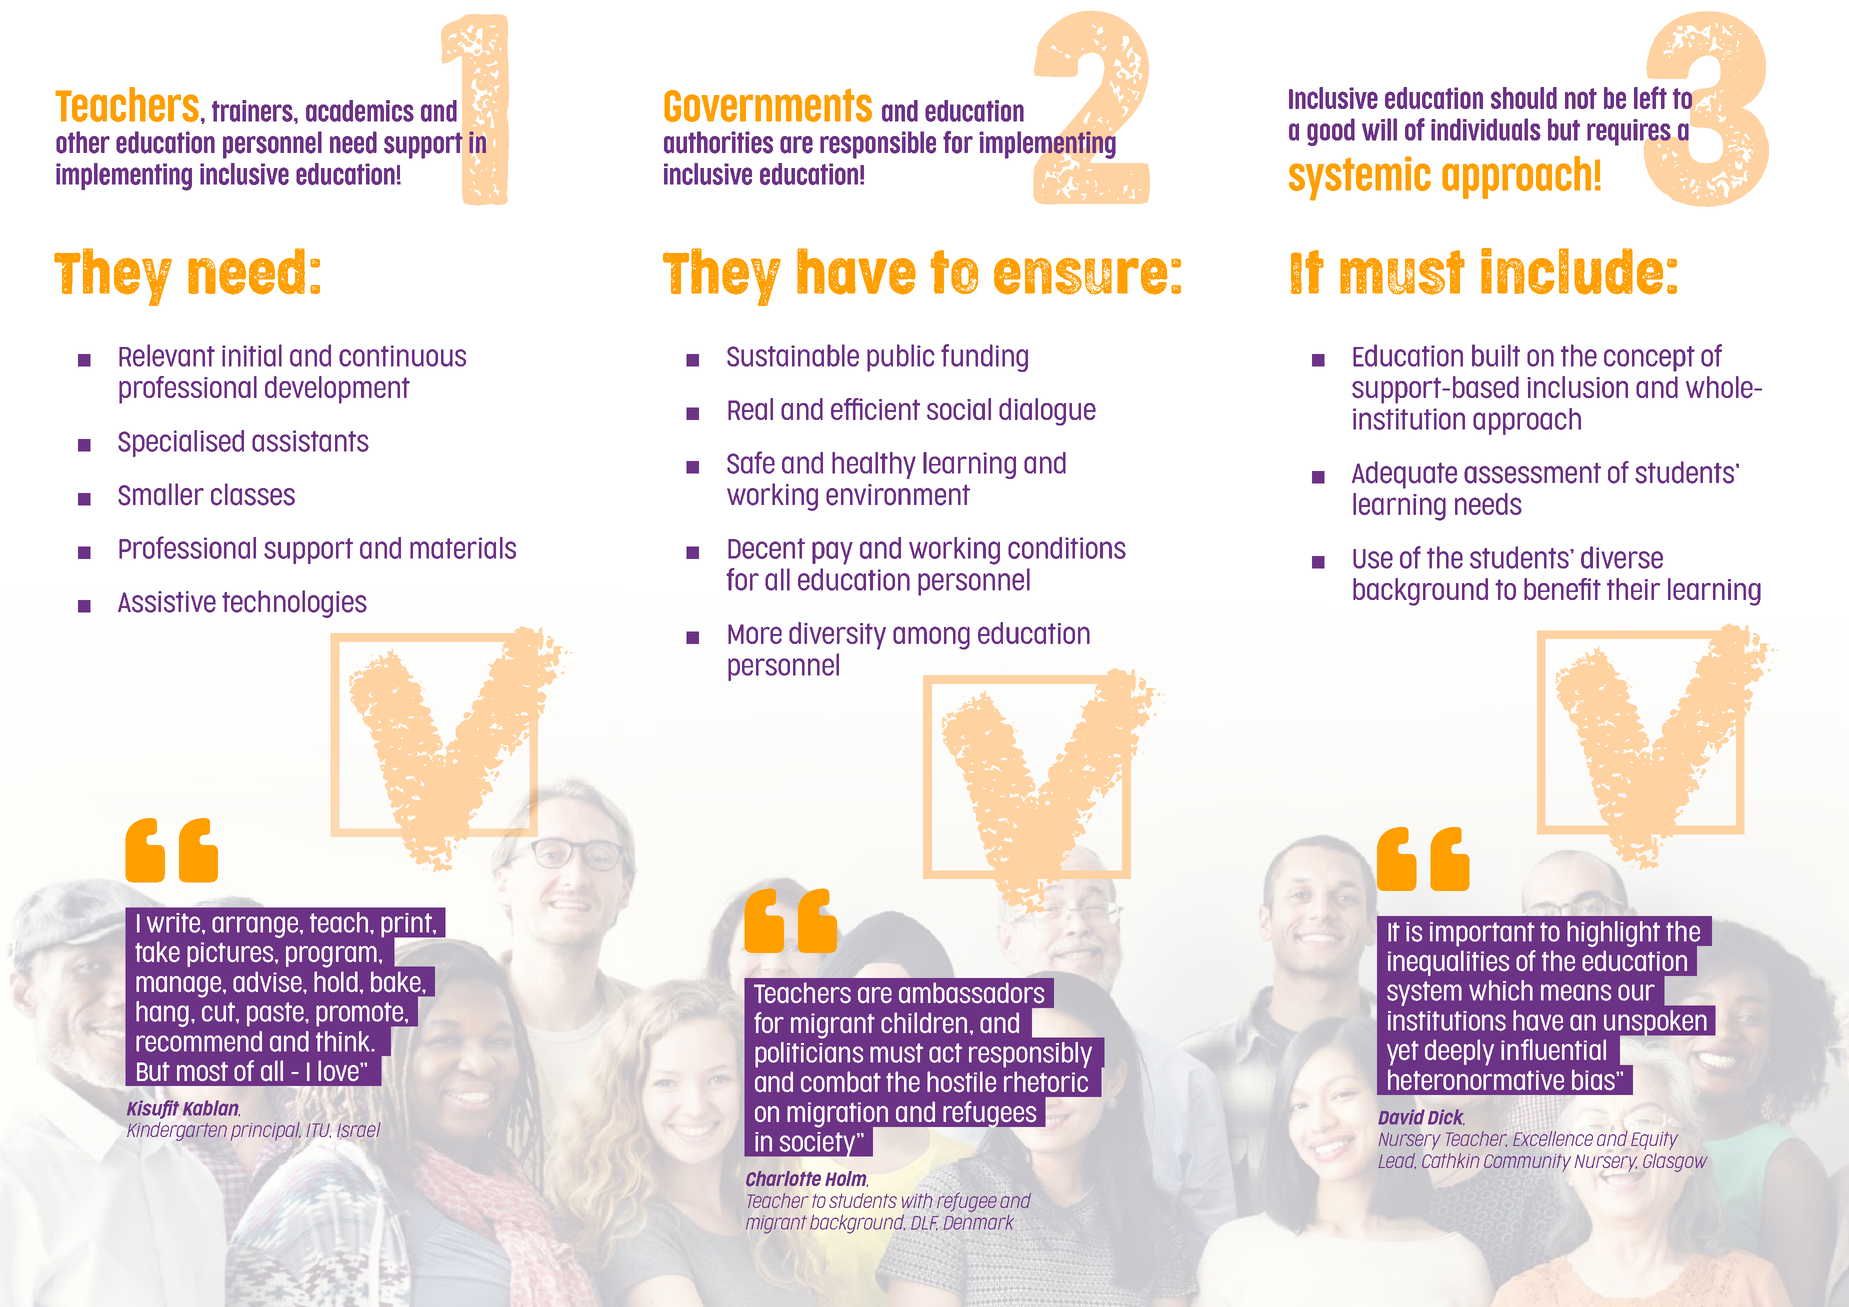 The image size is (1849, 1307). I want to click on individuals, so click(1486, 129).
